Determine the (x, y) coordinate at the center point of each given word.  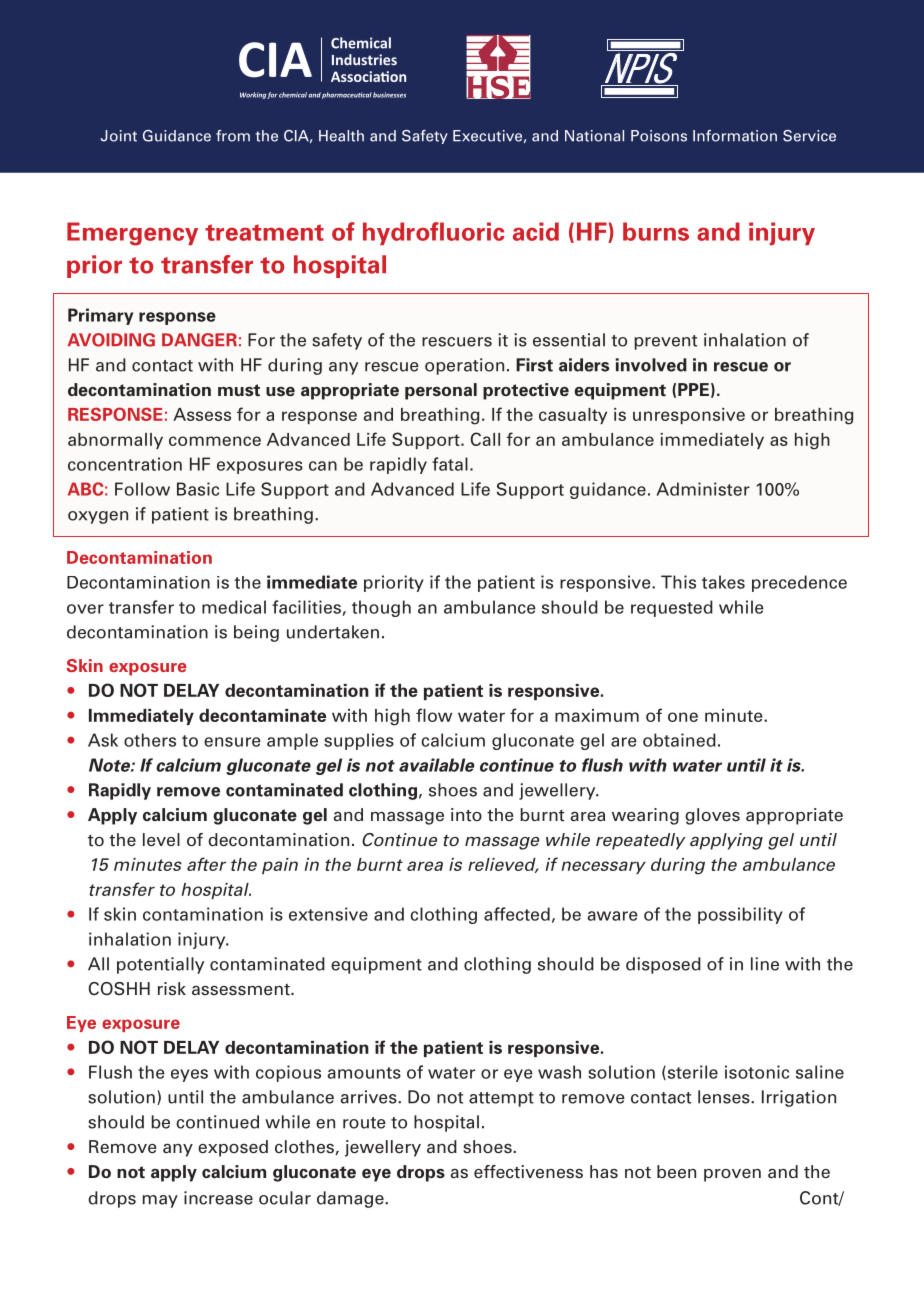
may (160, 1201)
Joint (118, 136)
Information (735, 136)
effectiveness (528, 1172)
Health (341, 136)
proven (732, 1175)
